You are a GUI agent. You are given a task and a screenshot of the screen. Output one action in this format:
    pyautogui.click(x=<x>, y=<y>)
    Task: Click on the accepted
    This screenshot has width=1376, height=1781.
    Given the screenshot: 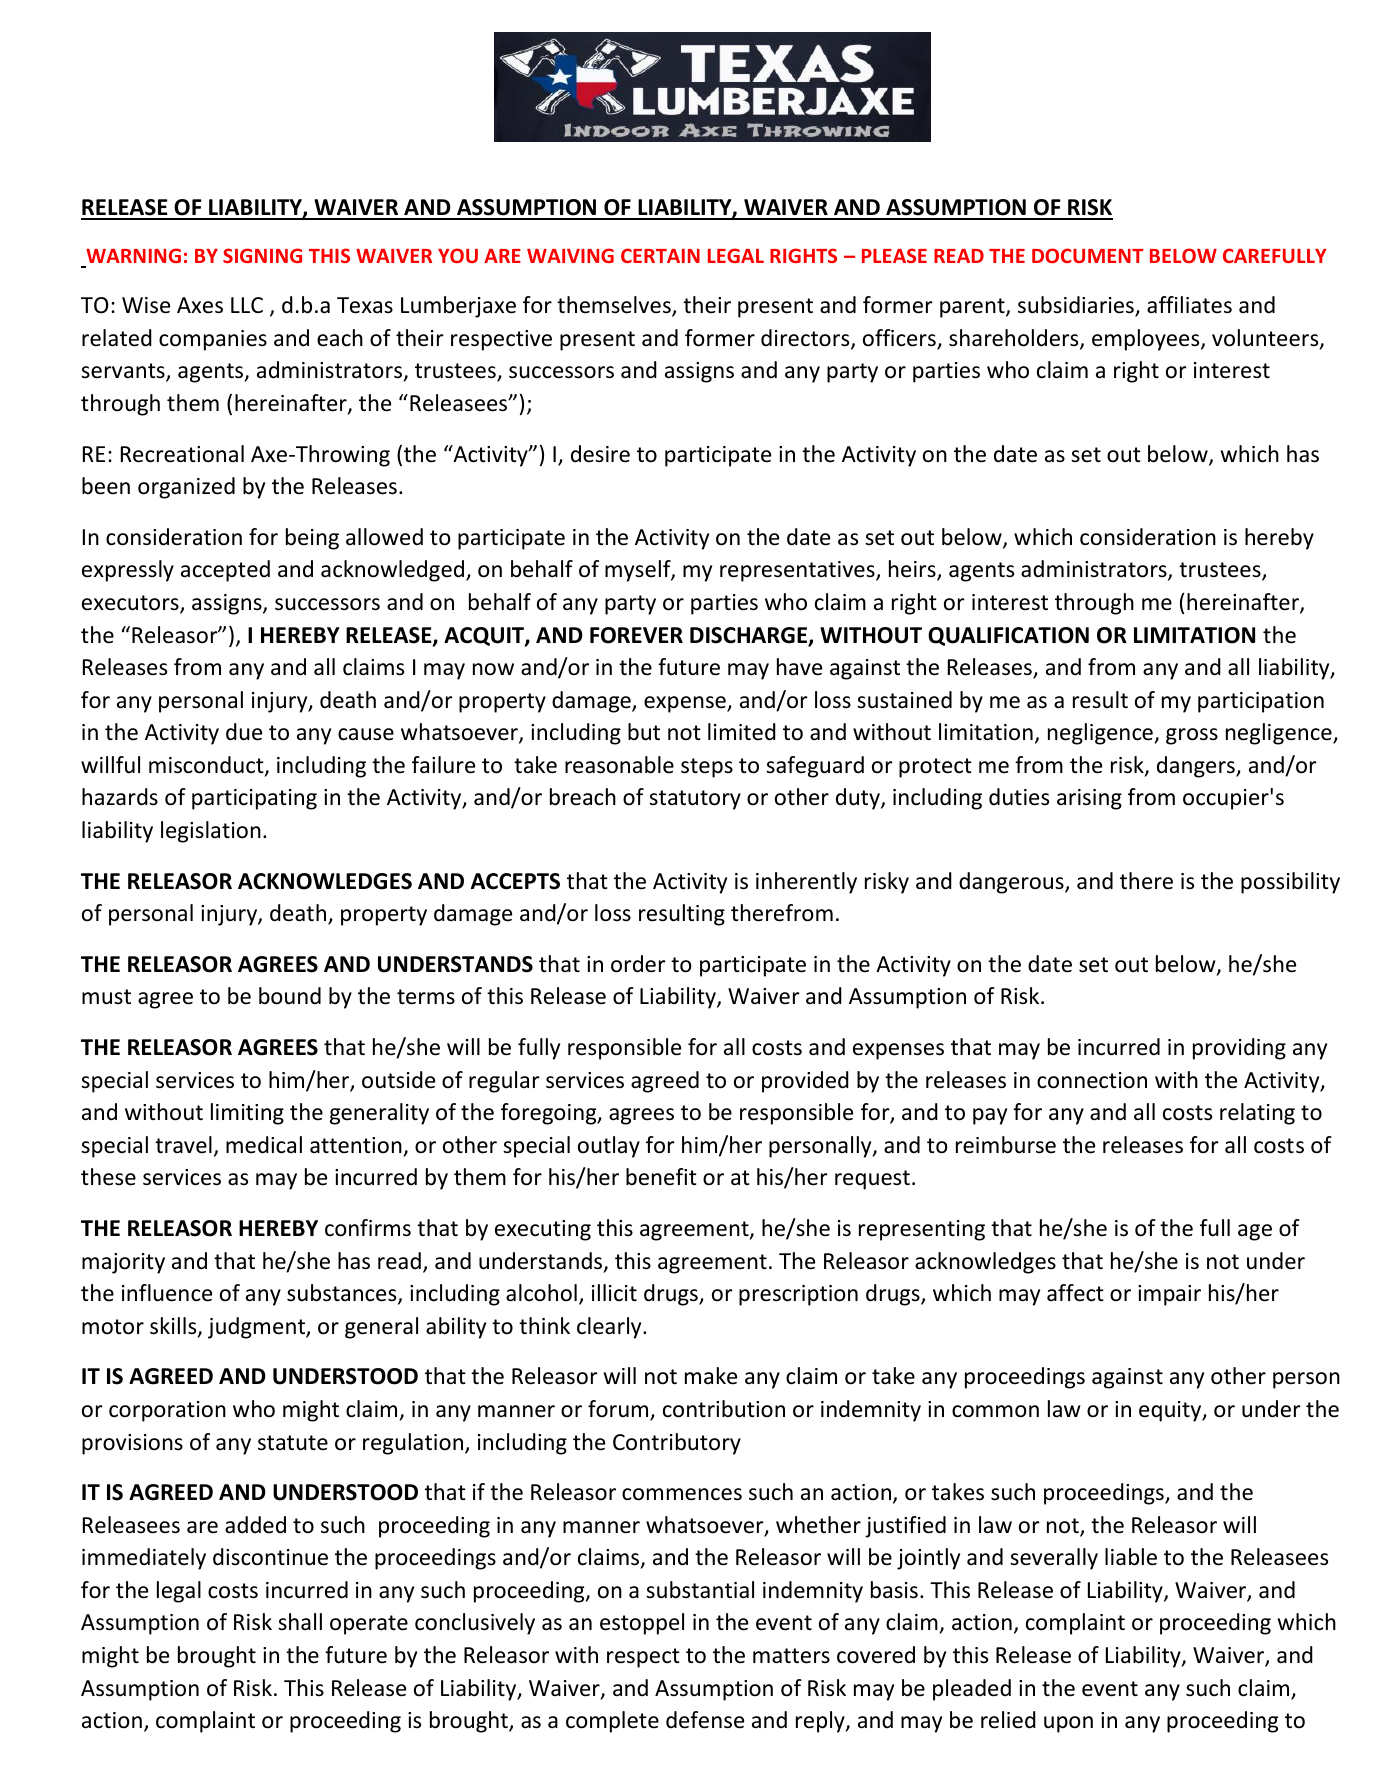 What is the action you would take?
    pyautogui.click(x=225, y=571)
